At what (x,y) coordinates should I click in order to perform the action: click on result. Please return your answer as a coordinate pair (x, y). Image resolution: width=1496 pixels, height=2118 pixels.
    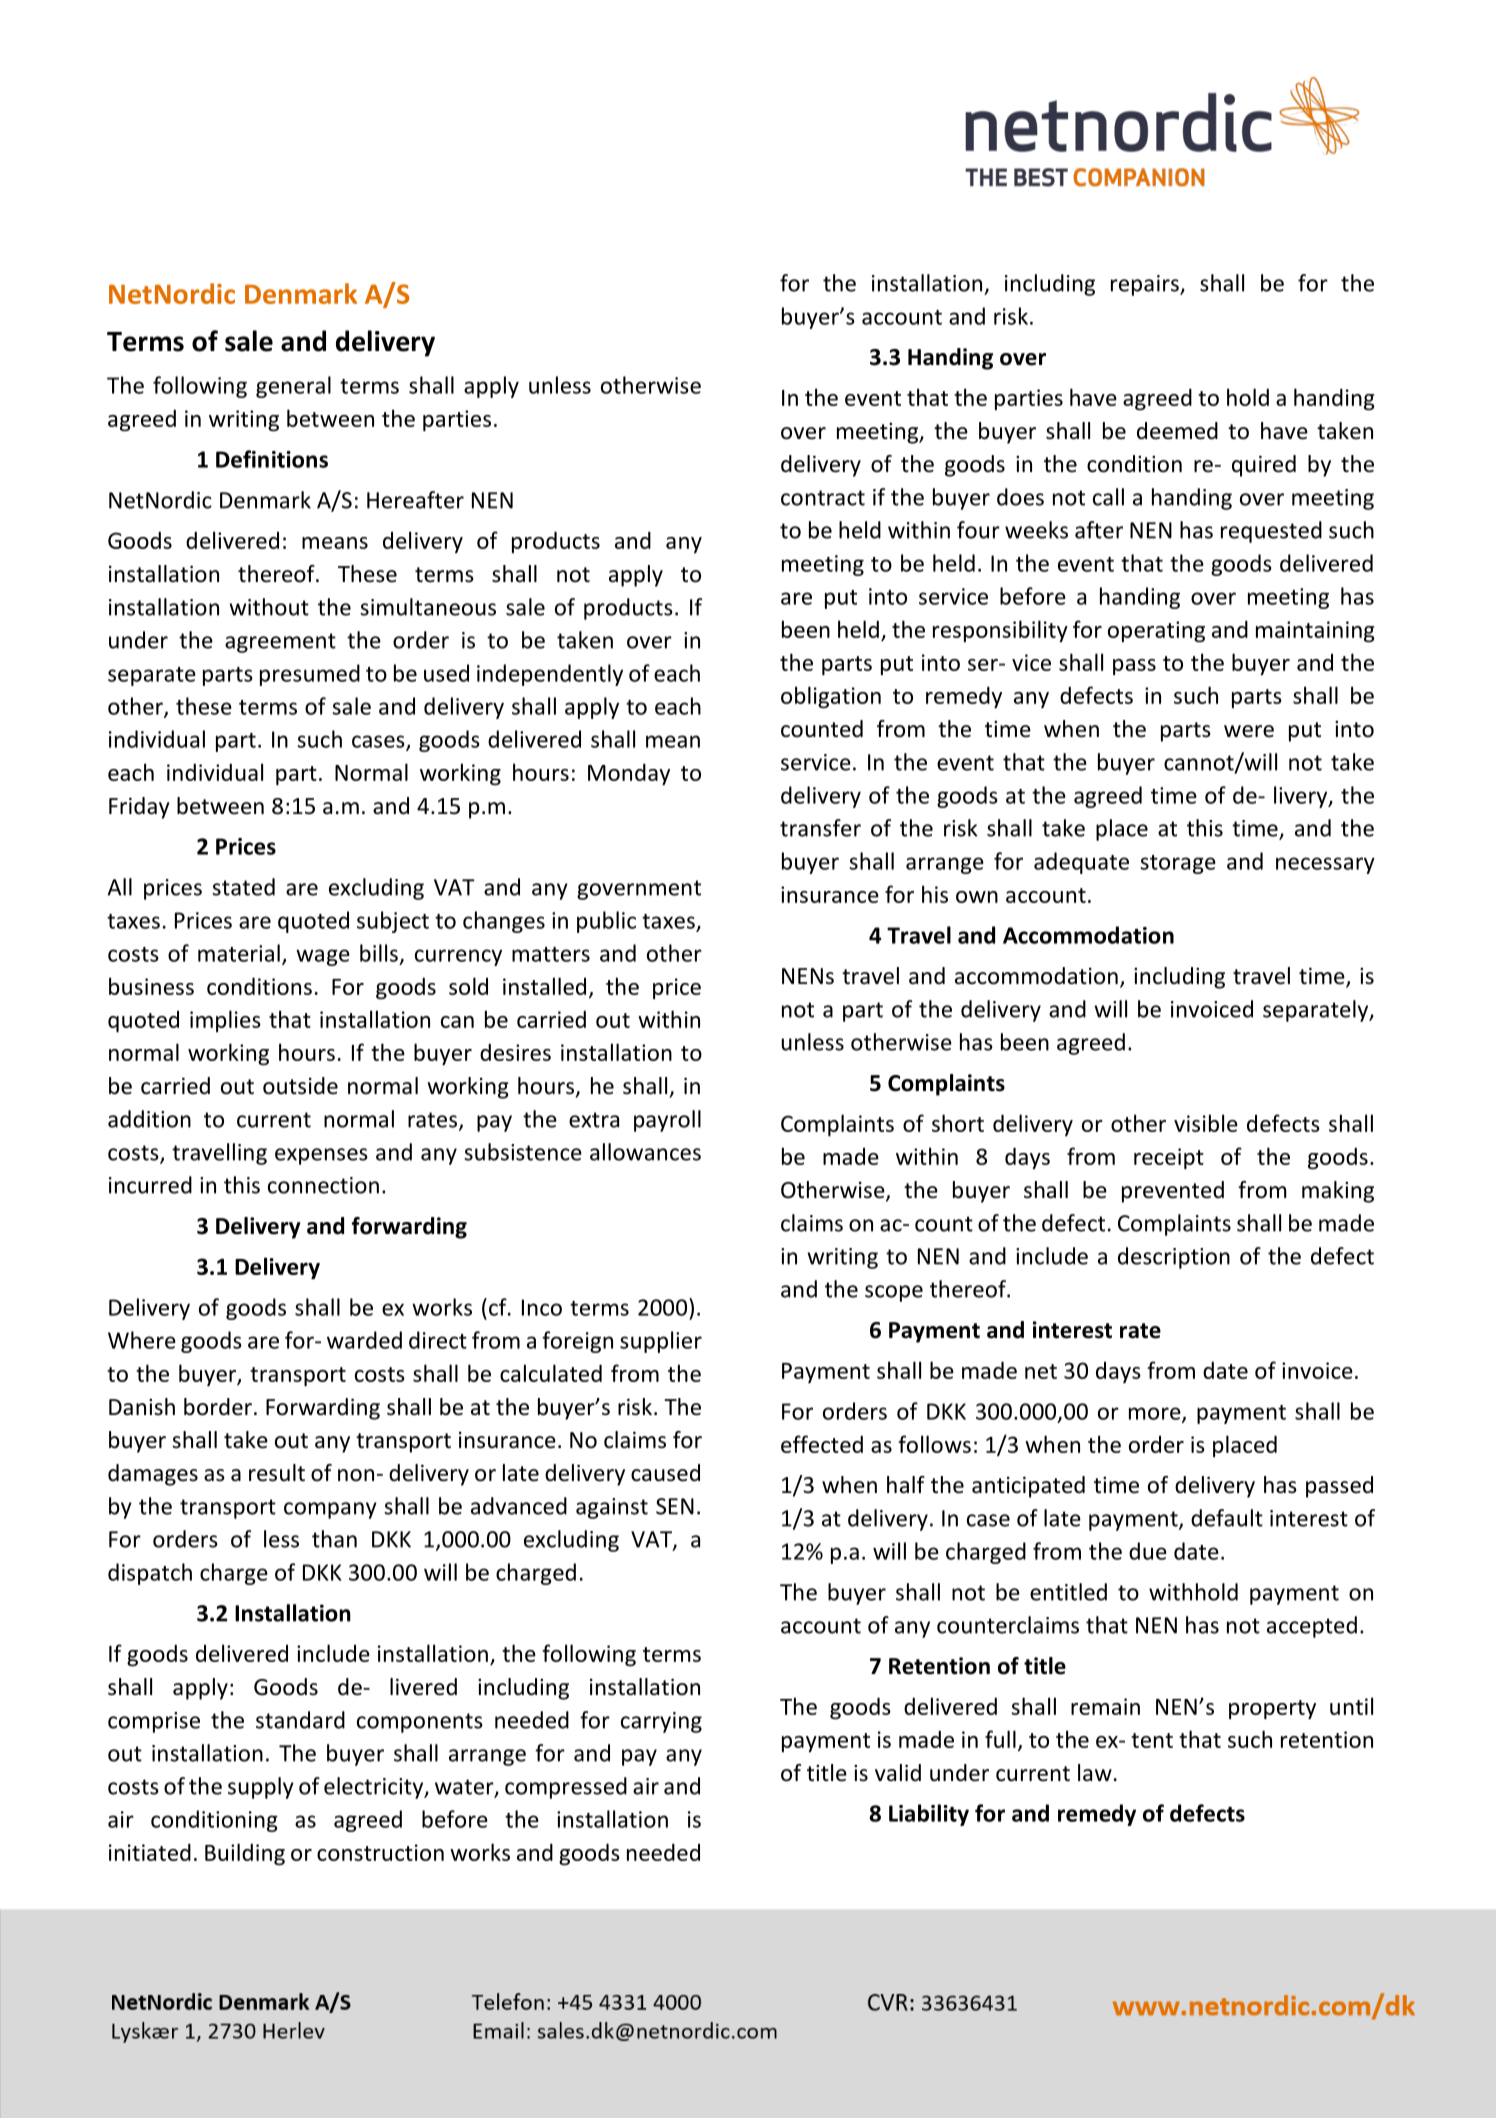
    Looking at the image, I should click on (277, 1473).
